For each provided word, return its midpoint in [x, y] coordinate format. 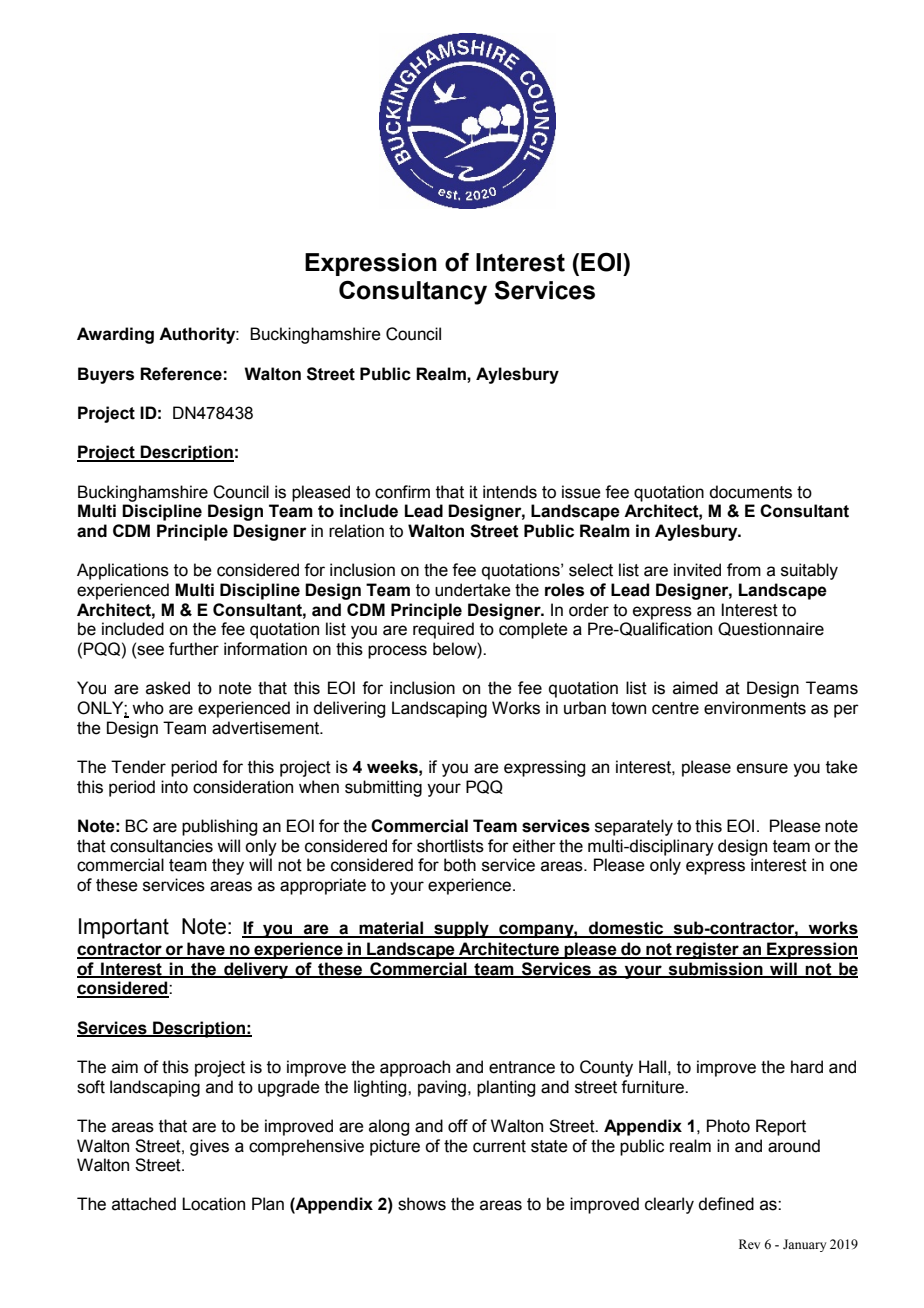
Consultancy [413, 292]
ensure [762, 768]
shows [422, 1204]
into [174, 787]
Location [213, 1204]
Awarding [115, 335]
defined [726, 1204]
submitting [383, 788]
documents [750, 492]
